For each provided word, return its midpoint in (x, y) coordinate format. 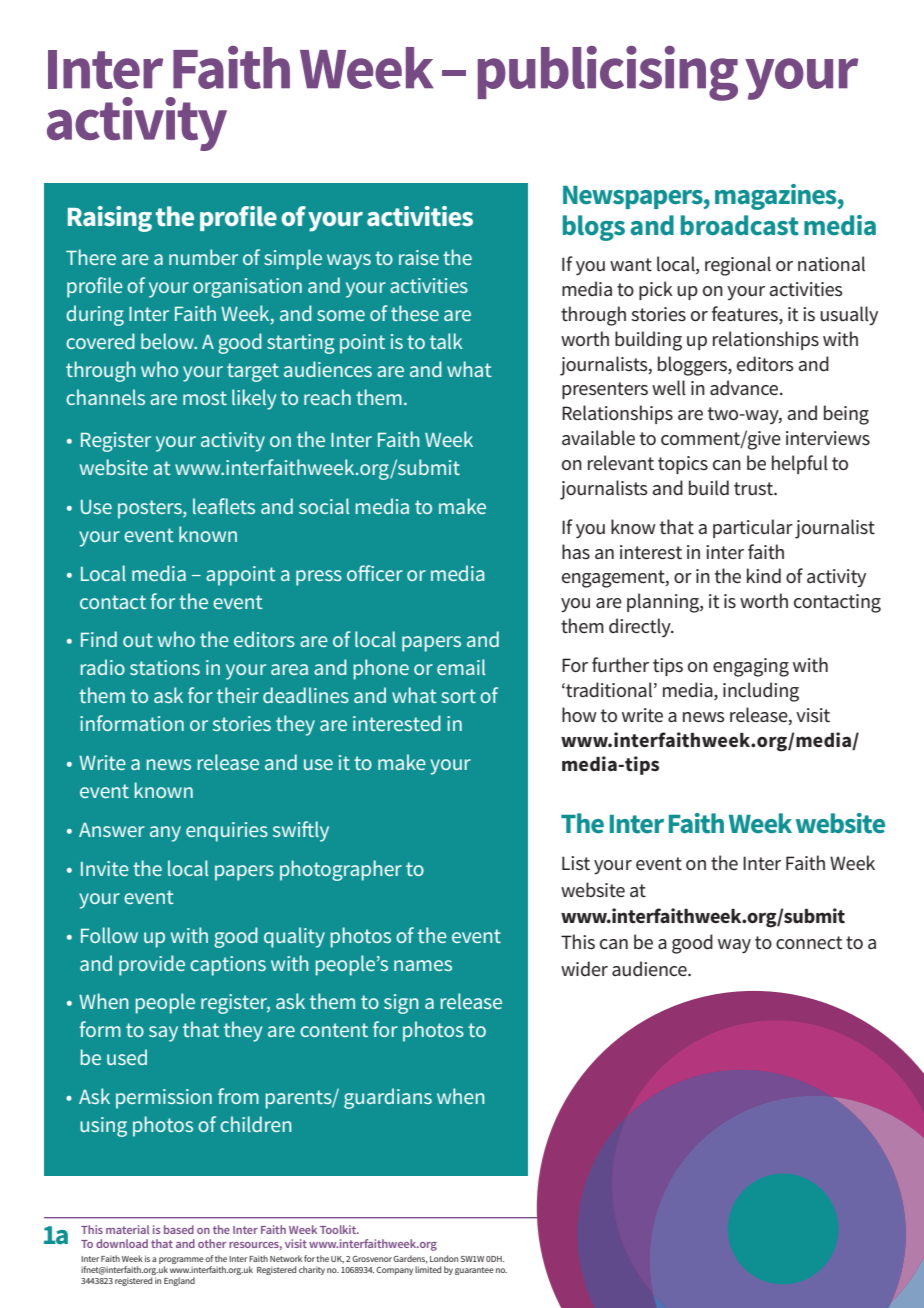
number (203, 257)
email (461, 667)
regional (738, 266)
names (423, 965)
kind (764, 575)
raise (419, 257)
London (444, 1258)
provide (152, 965)
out (138, 640)
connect (809, 943)
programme (181, 1262)
